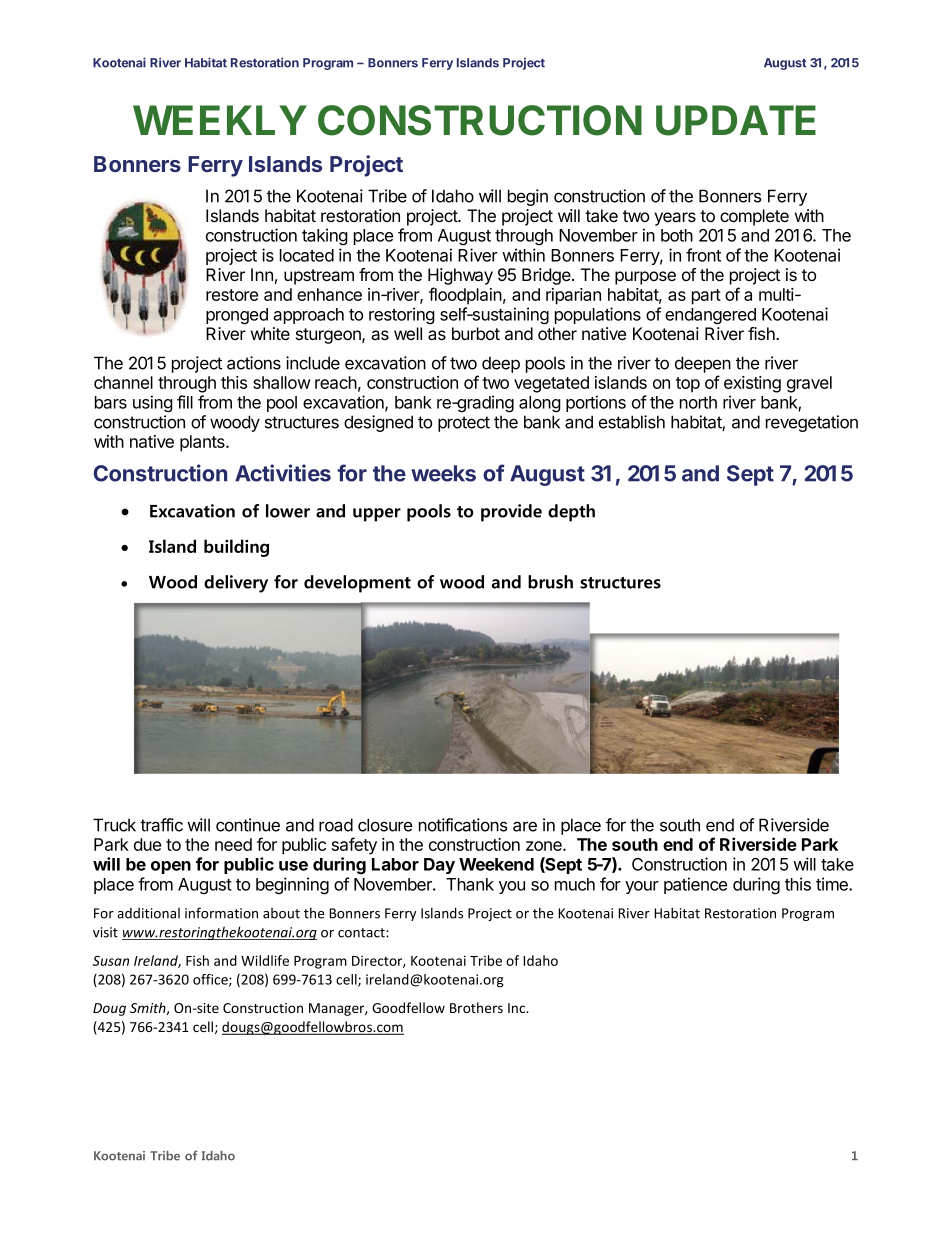 The image size is (952, 1233). What do you see at coordinates (571, 513) in the document?
I see `depth` at bounding box center [571, 513].
